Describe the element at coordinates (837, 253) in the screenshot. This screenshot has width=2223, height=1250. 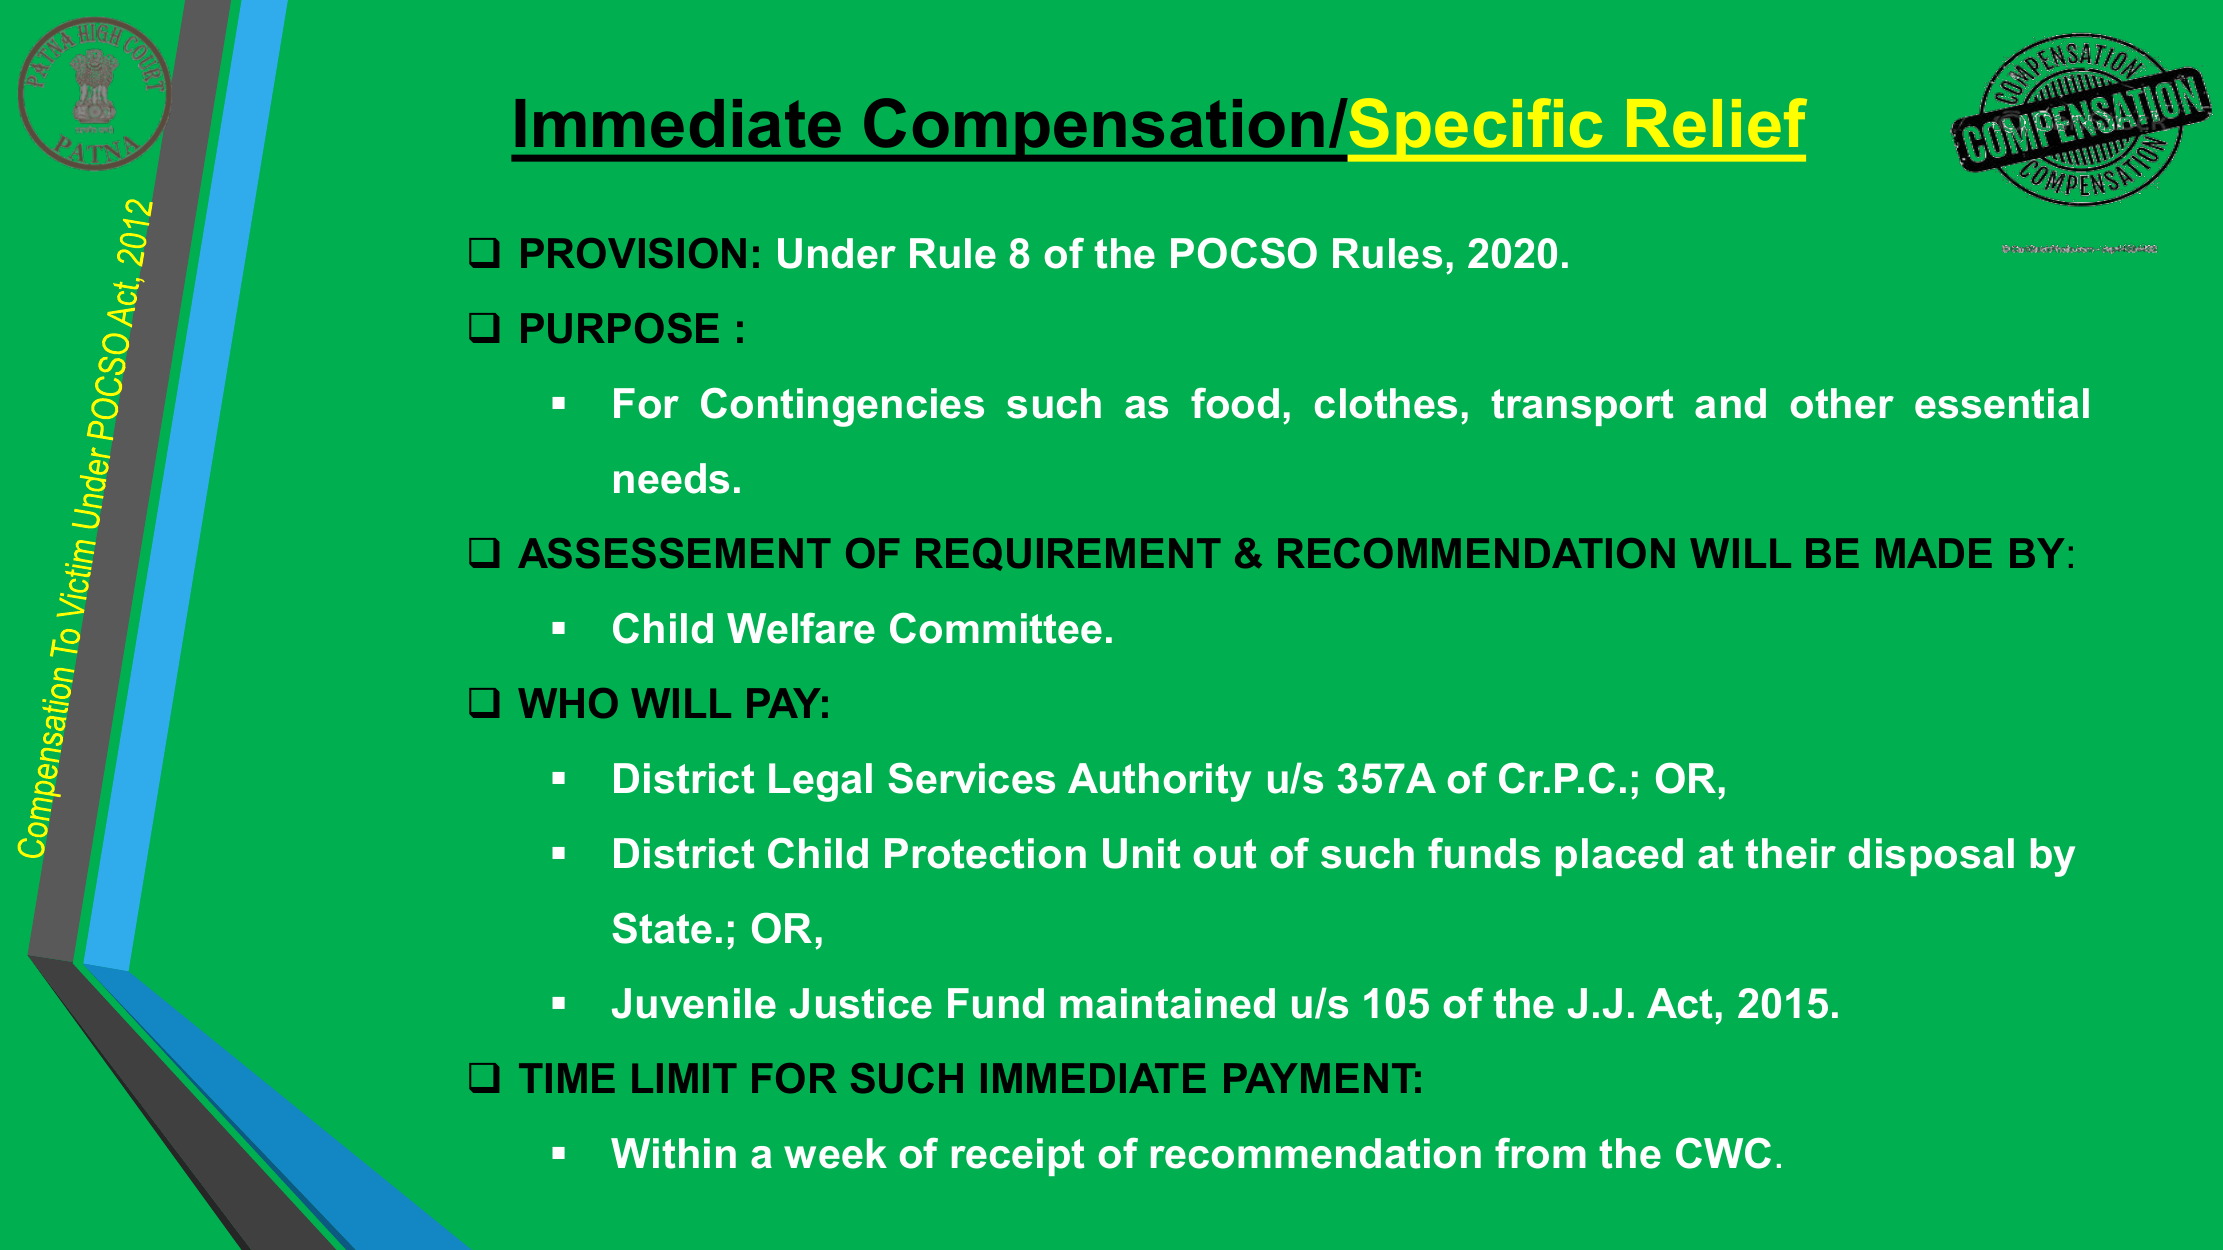
I see `Under` at that location.
